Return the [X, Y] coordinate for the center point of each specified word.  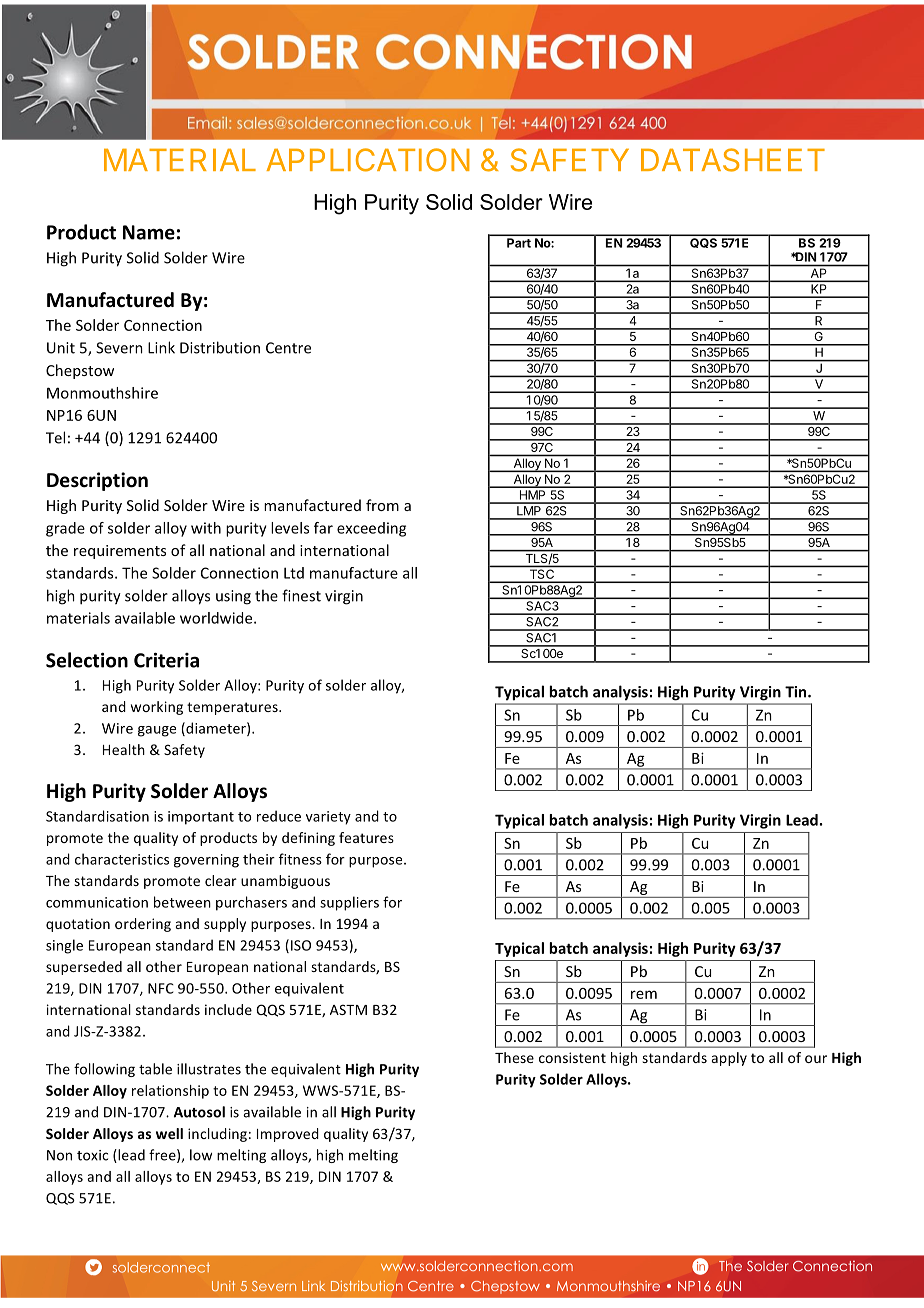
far [323, 528]
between [182, 902]
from [382, 505]
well [169, 1133]
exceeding [371, 529]
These [514, 1057]
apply [729, 1059]
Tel [55, 437]
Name [149, 232]
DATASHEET [733, 160]
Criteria [166, 660]
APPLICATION [368, 160]
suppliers [349, 903]
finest [301, 595]
